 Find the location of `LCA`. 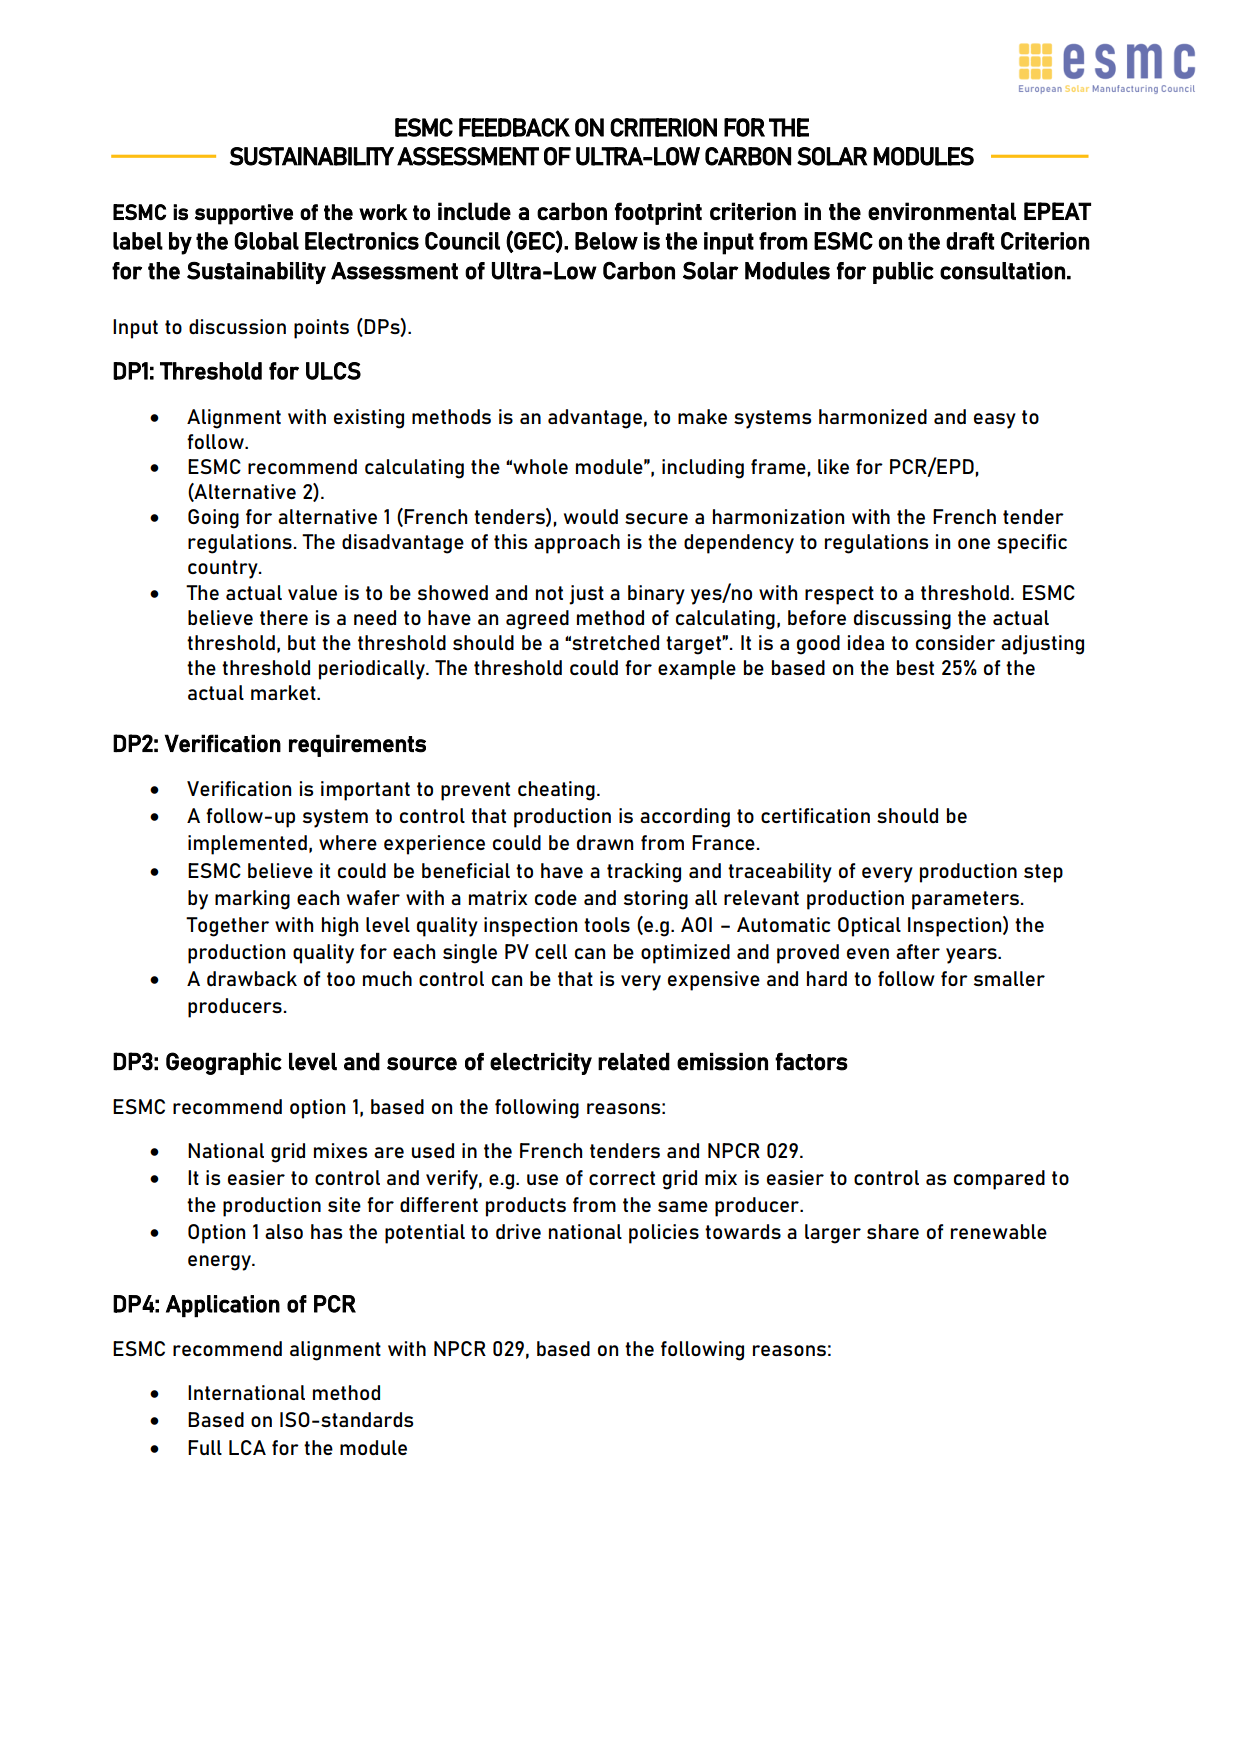

LCA is located at coordinates (247, 1447).
